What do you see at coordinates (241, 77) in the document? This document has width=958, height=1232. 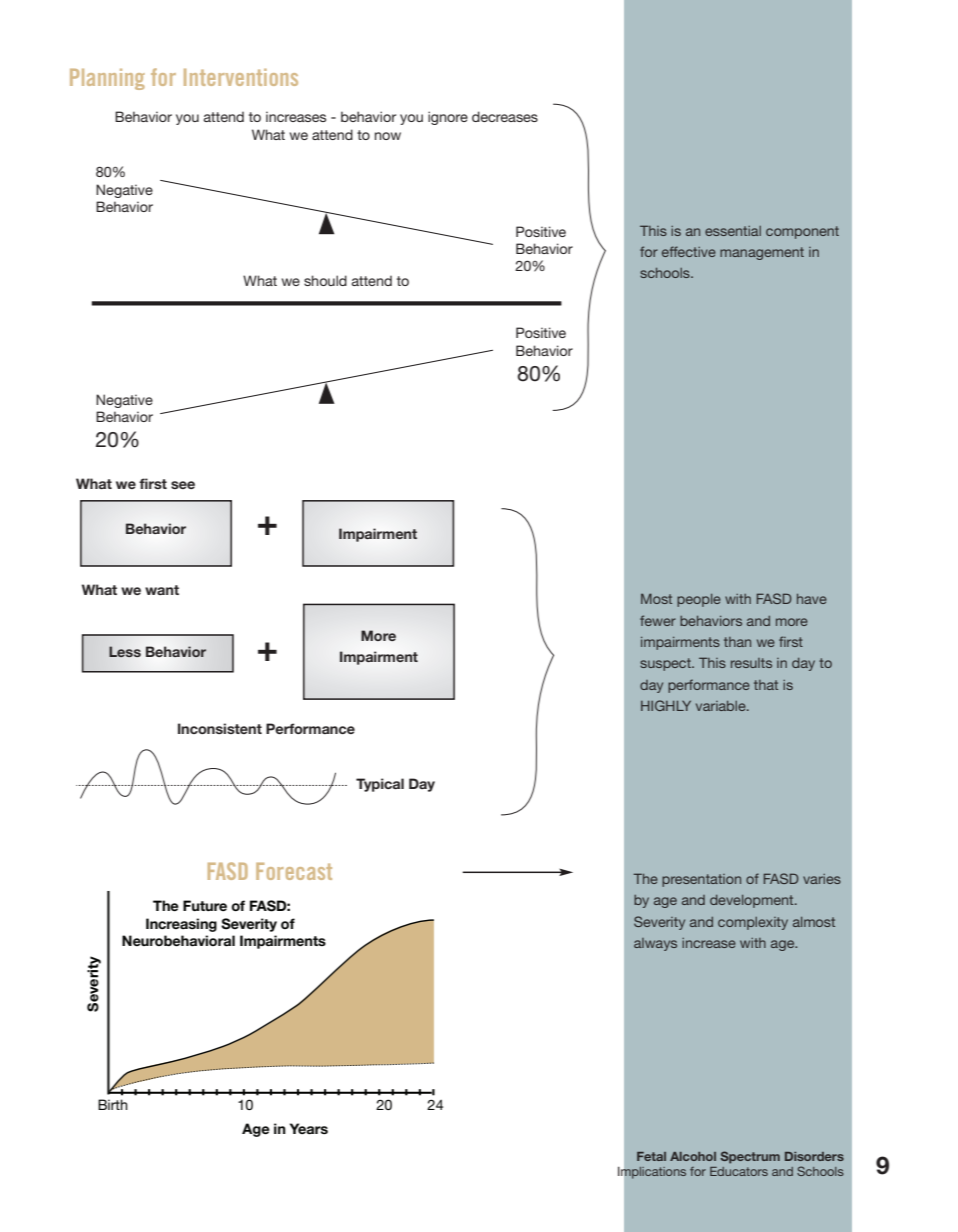 I see `Interventions` at bounding box center [241, 77].
